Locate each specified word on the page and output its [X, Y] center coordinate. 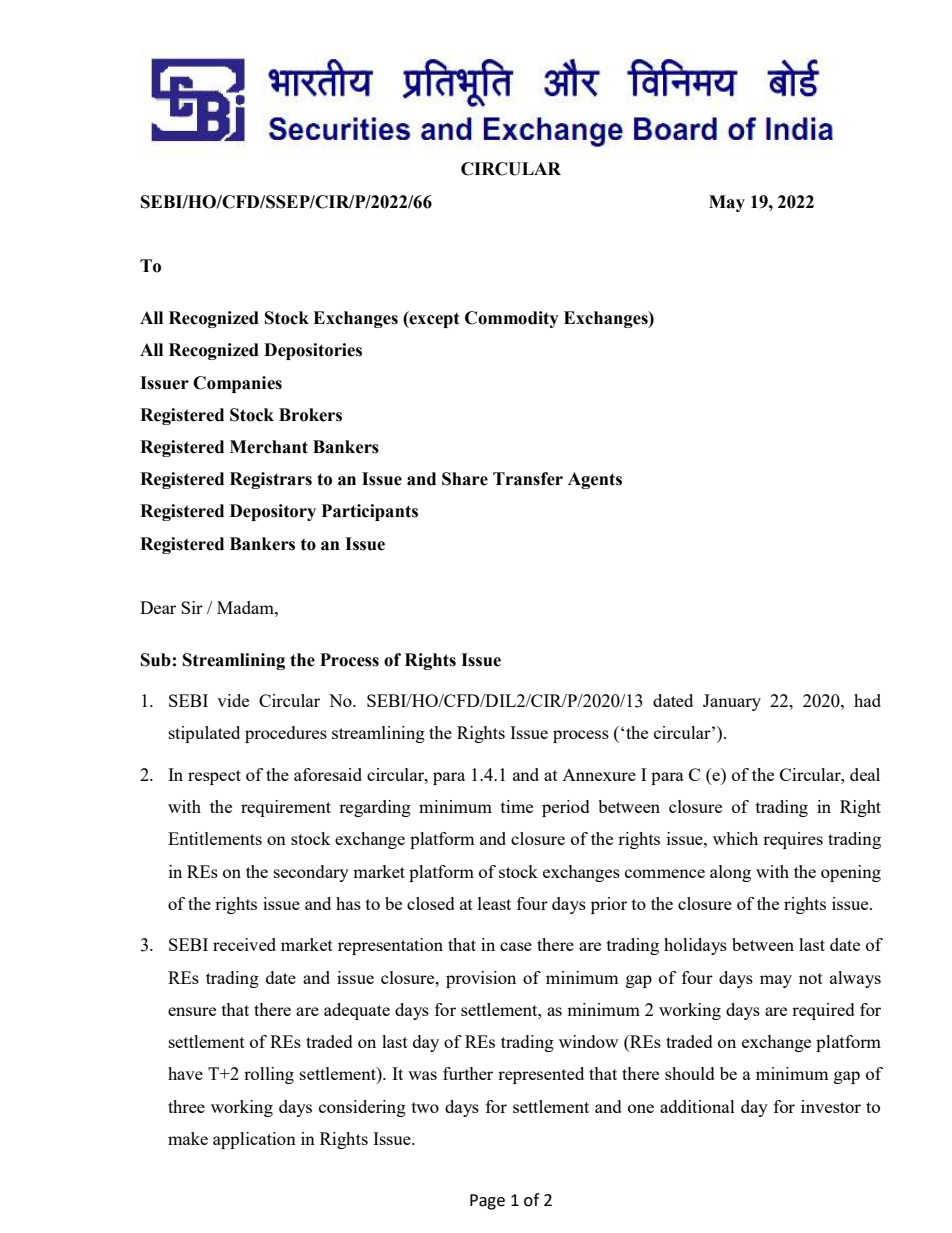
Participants [369, 512]
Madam [246, 607]
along [730, 873]
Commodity [512, 319]
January [732, 702]
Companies [237, 384]
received [244, 944]
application [254, 1140]
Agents [595, 480]
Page [487, 1202]
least [494, 903]
